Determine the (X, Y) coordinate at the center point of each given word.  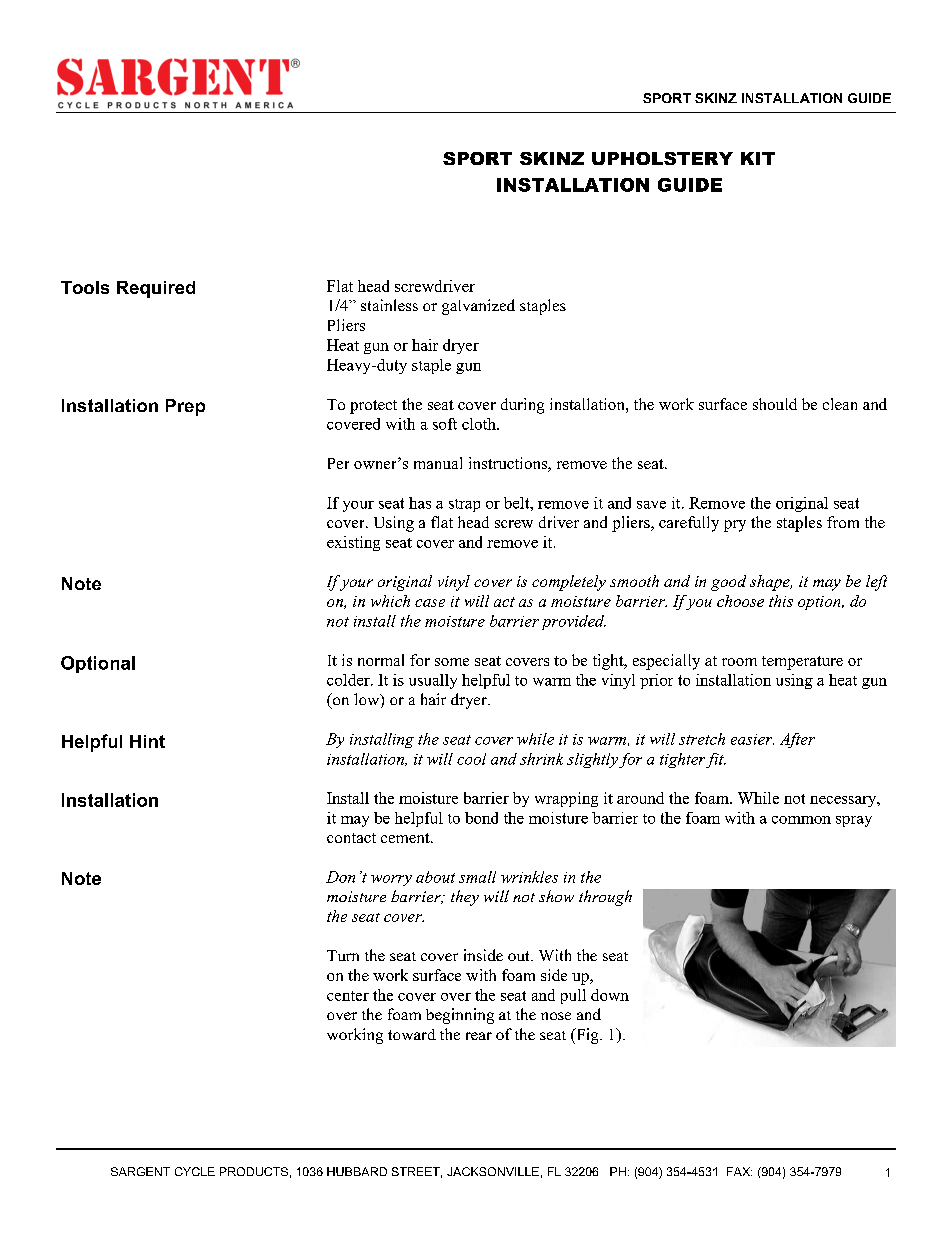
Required (156, 289)
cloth (480, 424)
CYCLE (195, 1171)
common (801, 820)
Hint (147, 741)
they (465, 898)
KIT (758, 158)
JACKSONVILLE (493, 1171)
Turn (343, 955)
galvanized (478, 307)
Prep (185, 407)
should (775, 404)
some (452, 662)
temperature (802, 663)
